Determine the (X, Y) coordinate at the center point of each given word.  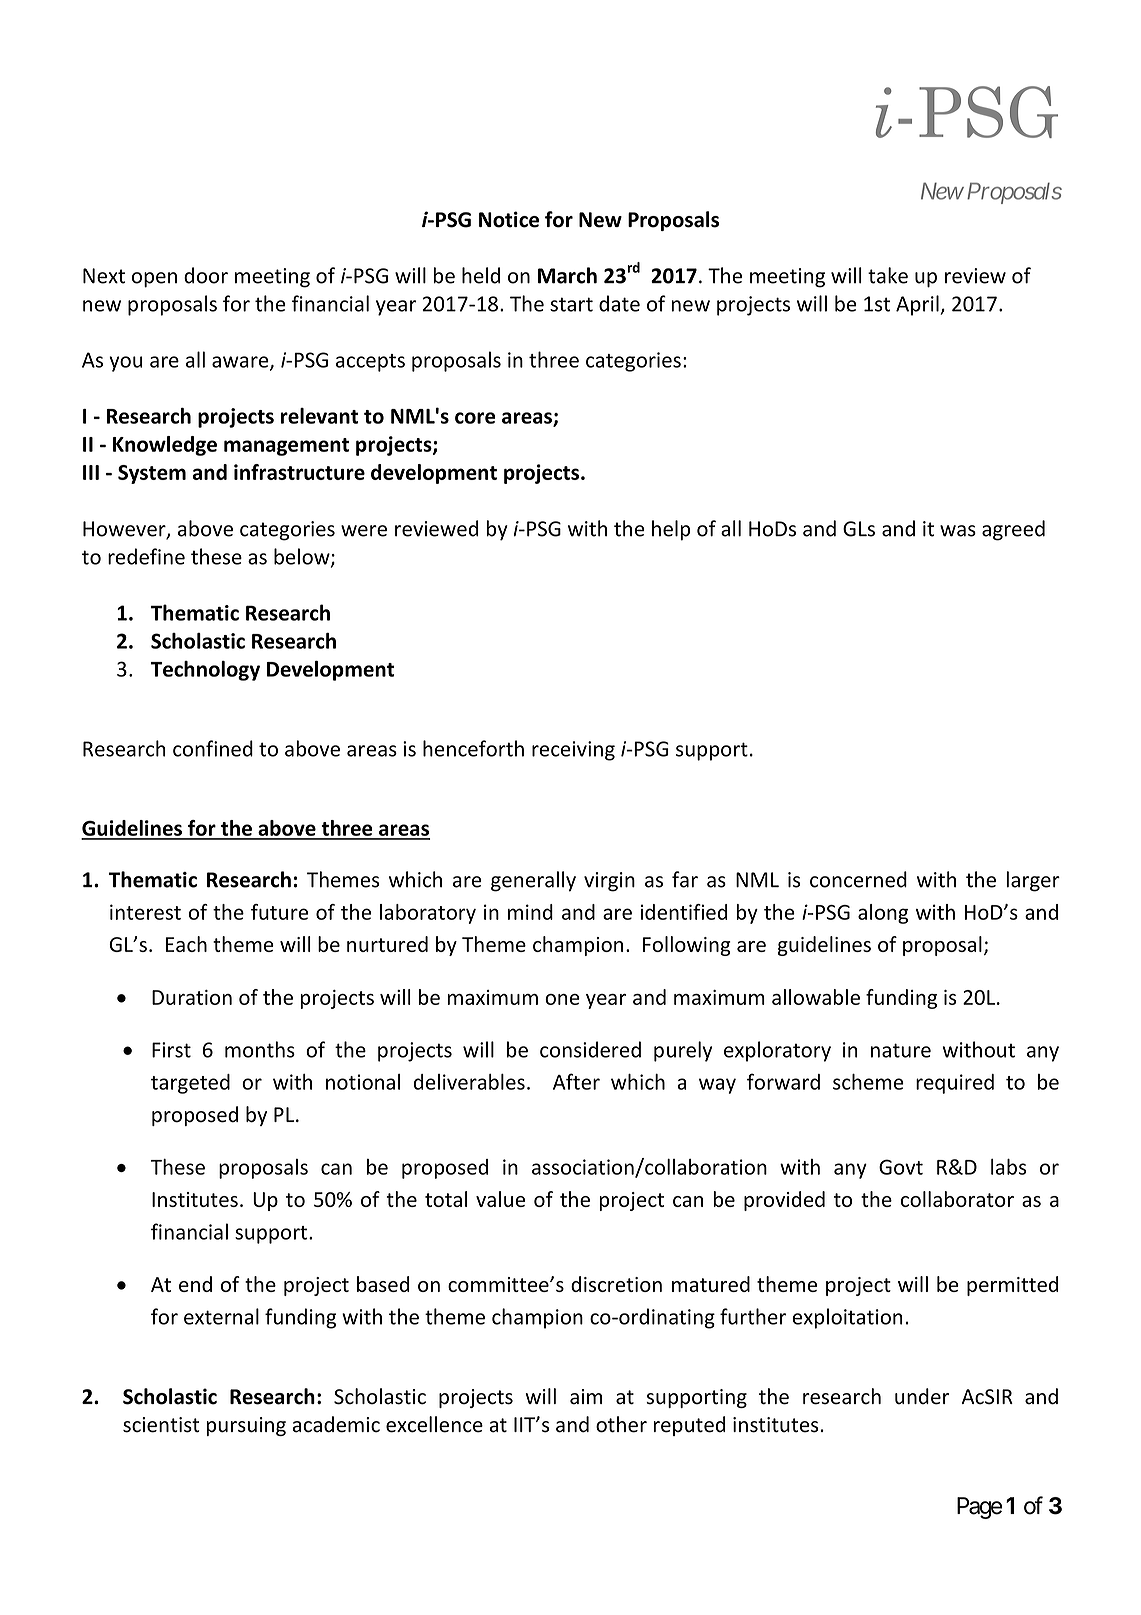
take (888, 275)
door (206, 275)
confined (213, 748)
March (567, 275)
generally (533, 881)
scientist (161, 1425)
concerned (858, 879)
